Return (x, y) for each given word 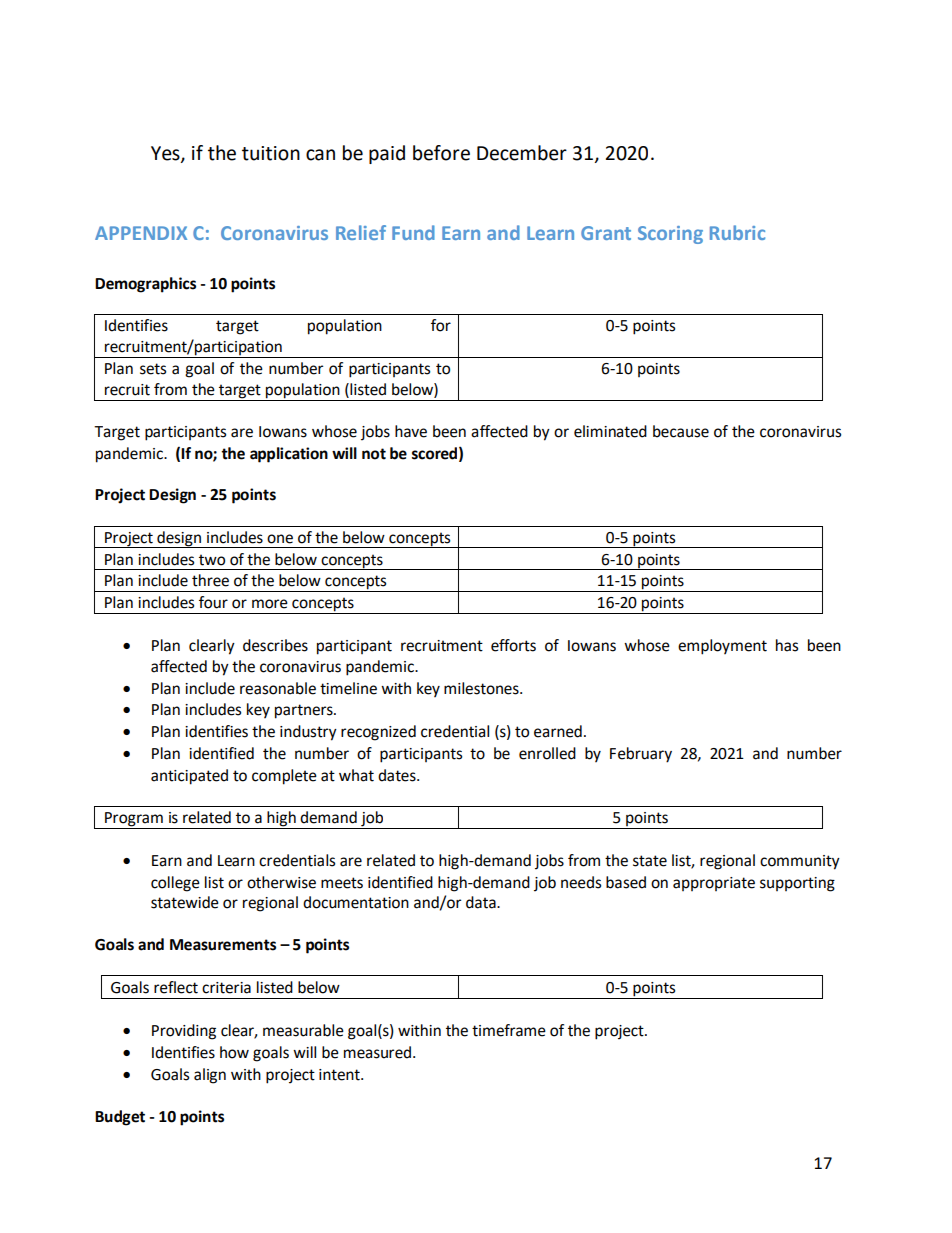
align (210, 1076)
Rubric (737, 232)
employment (722, 647)
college (175, 884)
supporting (797, 884)
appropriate (714, 884)
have (411, 431)
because (681, 431)
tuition (271, 153)
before (441, 153)
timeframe (509, 1030)
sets (153, 369)
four (213, 602)
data (482, 902)
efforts (513, 645)
